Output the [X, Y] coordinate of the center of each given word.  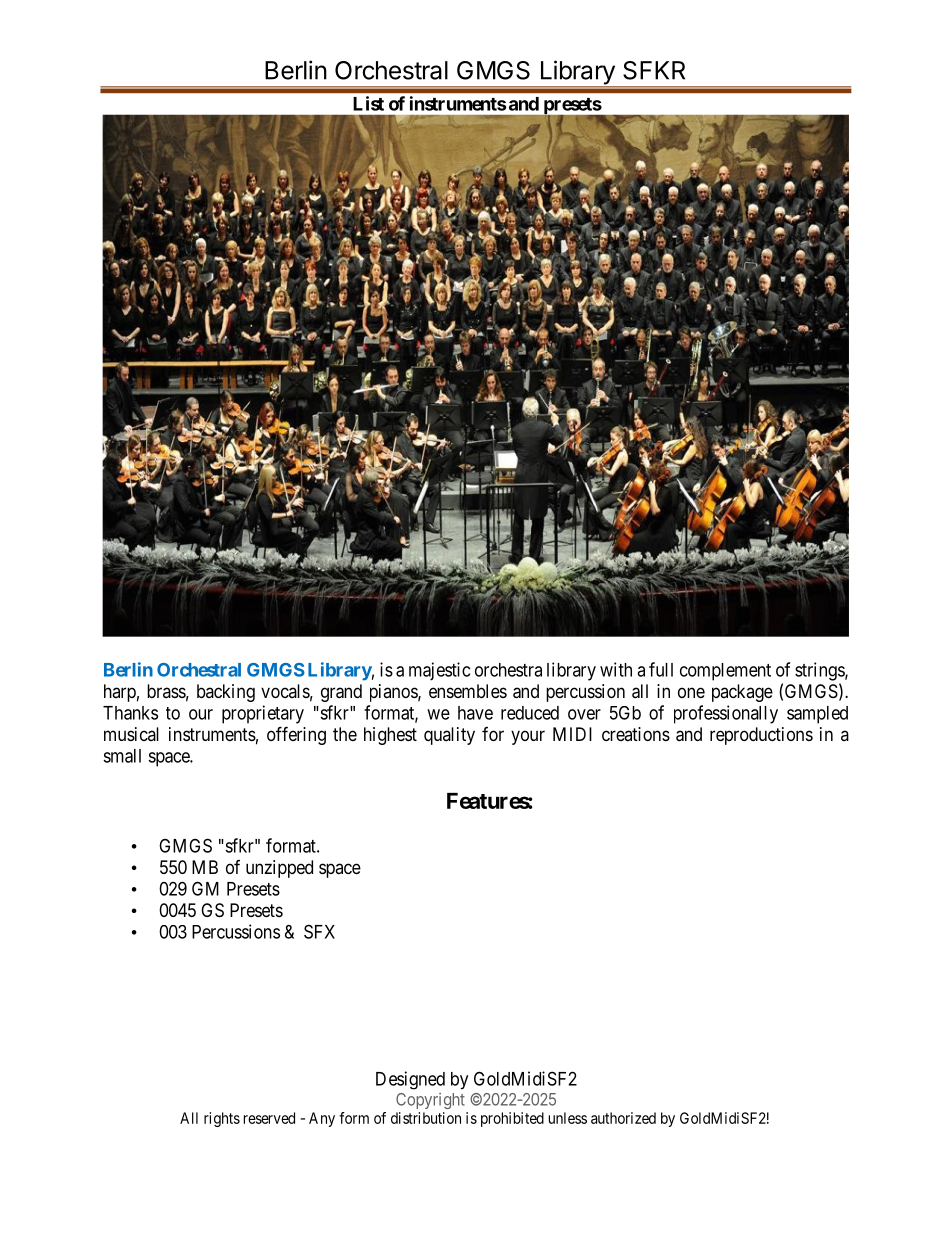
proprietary [263, 714]
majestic [439, 671]
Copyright [430, 1101]
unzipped [279, 869]
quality [449, 736]
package [742, 693]
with [616, 669]
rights [222, 1119]
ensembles [468, 691]
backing [226, 693]
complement [725, 672]
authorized [623, 1118]
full [661, 669]
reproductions [761, 736]
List [368, 103]
